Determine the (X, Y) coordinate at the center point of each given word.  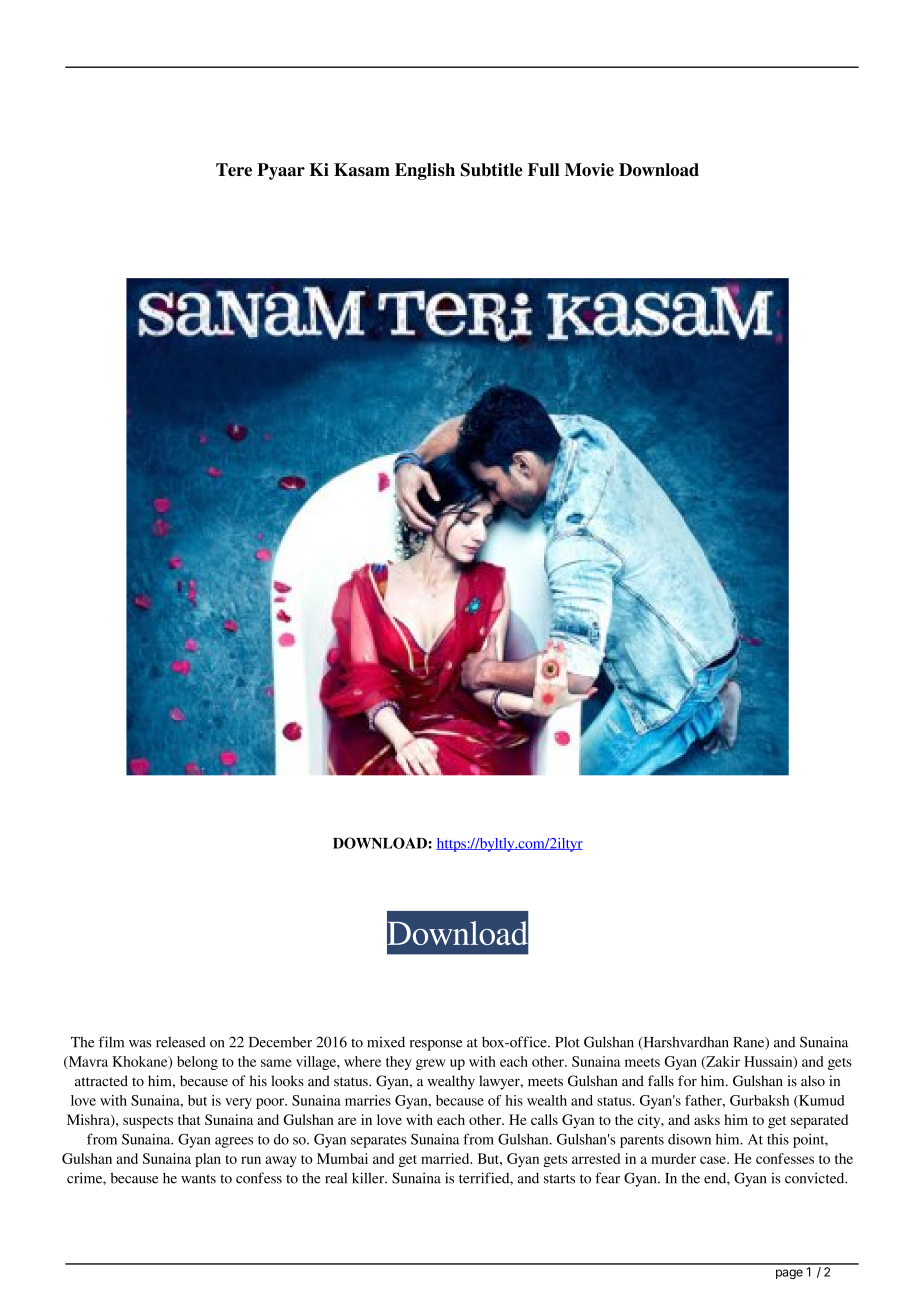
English (425, 171)
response (436, 1045)
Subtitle (492, 170)
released (181, 1042)
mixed (386, 1042)
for (687, 1081)
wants (198, 1179)
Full (543, 169)
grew (431, 1064)
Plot (567, 1042)
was (140, 1044)
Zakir (722, 1062)
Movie (589, 169)
